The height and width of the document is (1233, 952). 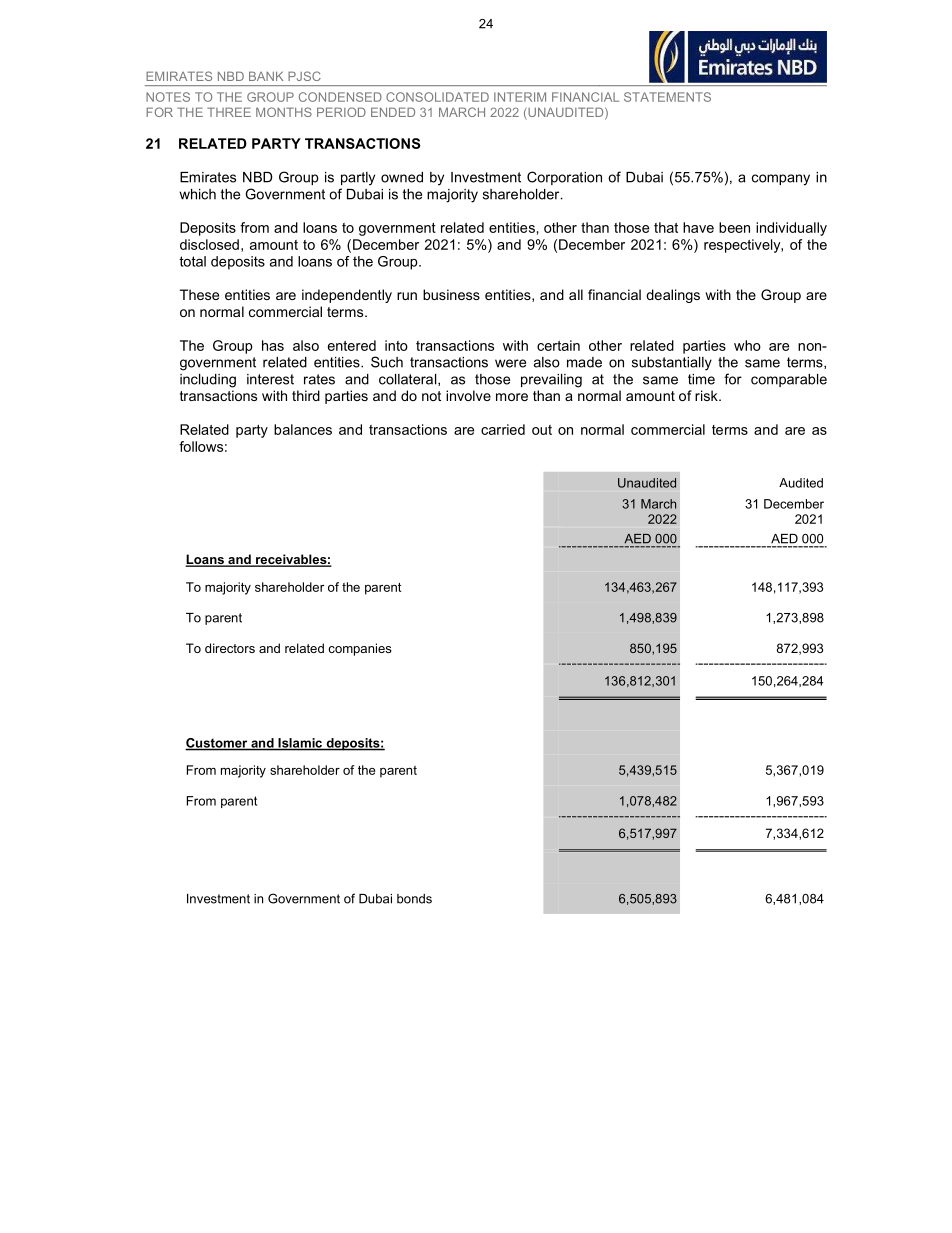 What do you see at coordinates (667, 97) in the document?
I see `STATEMENTS` at bounding box center [667, 97].
